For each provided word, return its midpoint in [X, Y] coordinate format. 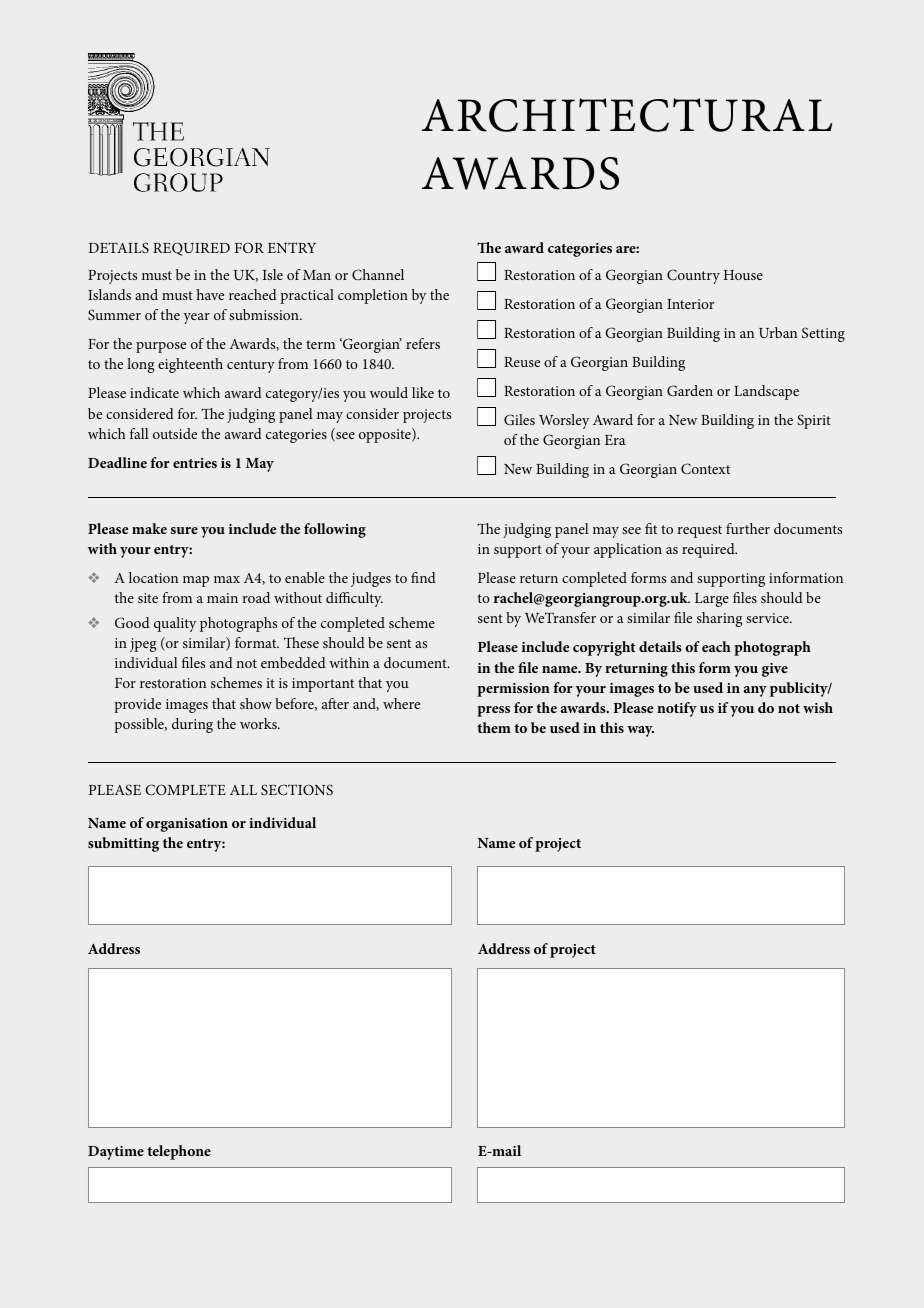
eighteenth [190, 365]
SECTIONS [297, 789]
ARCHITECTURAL [627, 115]
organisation [187, 825]
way [640, 731]
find [423, 577]
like [423, 392]
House [743, 275]
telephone [179, 1152]
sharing [719, 619]
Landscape [766, 392]
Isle [273, 274]
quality [175, 624]
